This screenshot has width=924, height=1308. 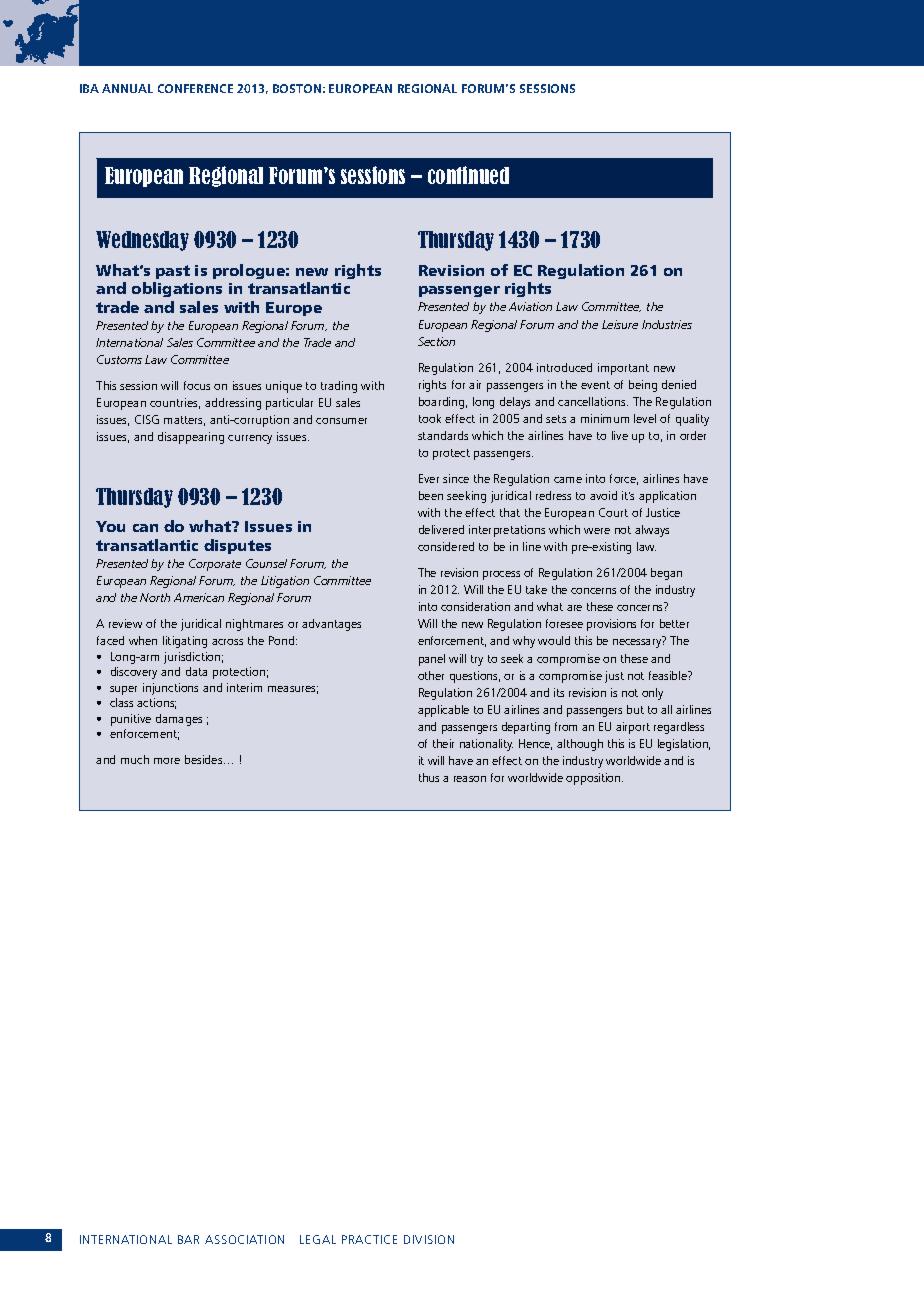 What do you see at coordinates (432, 660) in the screenshot?
I see `panel` at bounding box center [432, 660].
